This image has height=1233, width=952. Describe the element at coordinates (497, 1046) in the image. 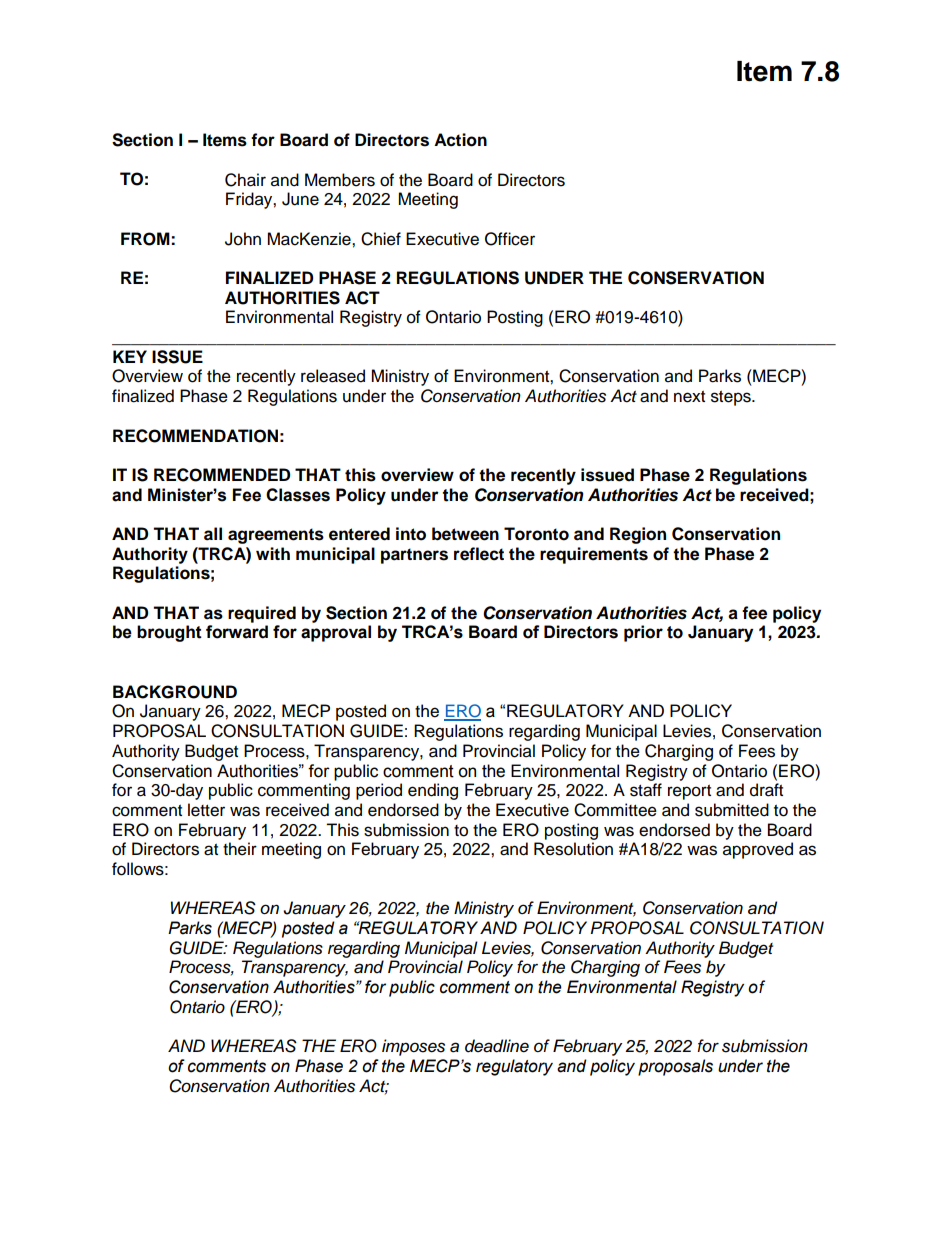

I see `deadline` at that location.
